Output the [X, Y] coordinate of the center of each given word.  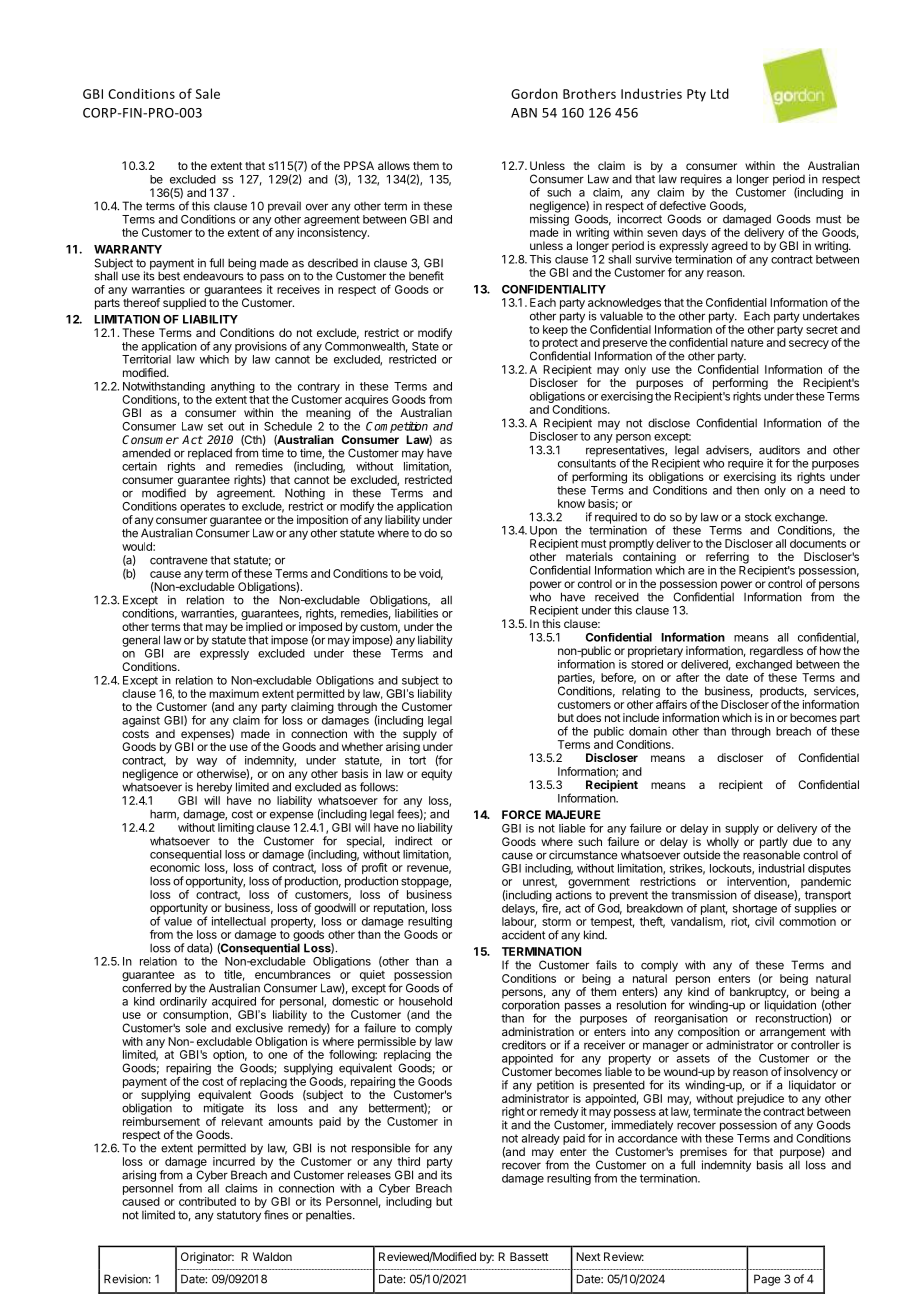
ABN [524, 113]
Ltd [720, 93]
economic [175, 867]
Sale [207, 93]
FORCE [521, 814]
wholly [722, 844]
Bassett [529, 1256]
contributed [207, 1201]
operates [202, 507]
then [747, 490]
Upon [543, 531]
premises [703, 1154]
